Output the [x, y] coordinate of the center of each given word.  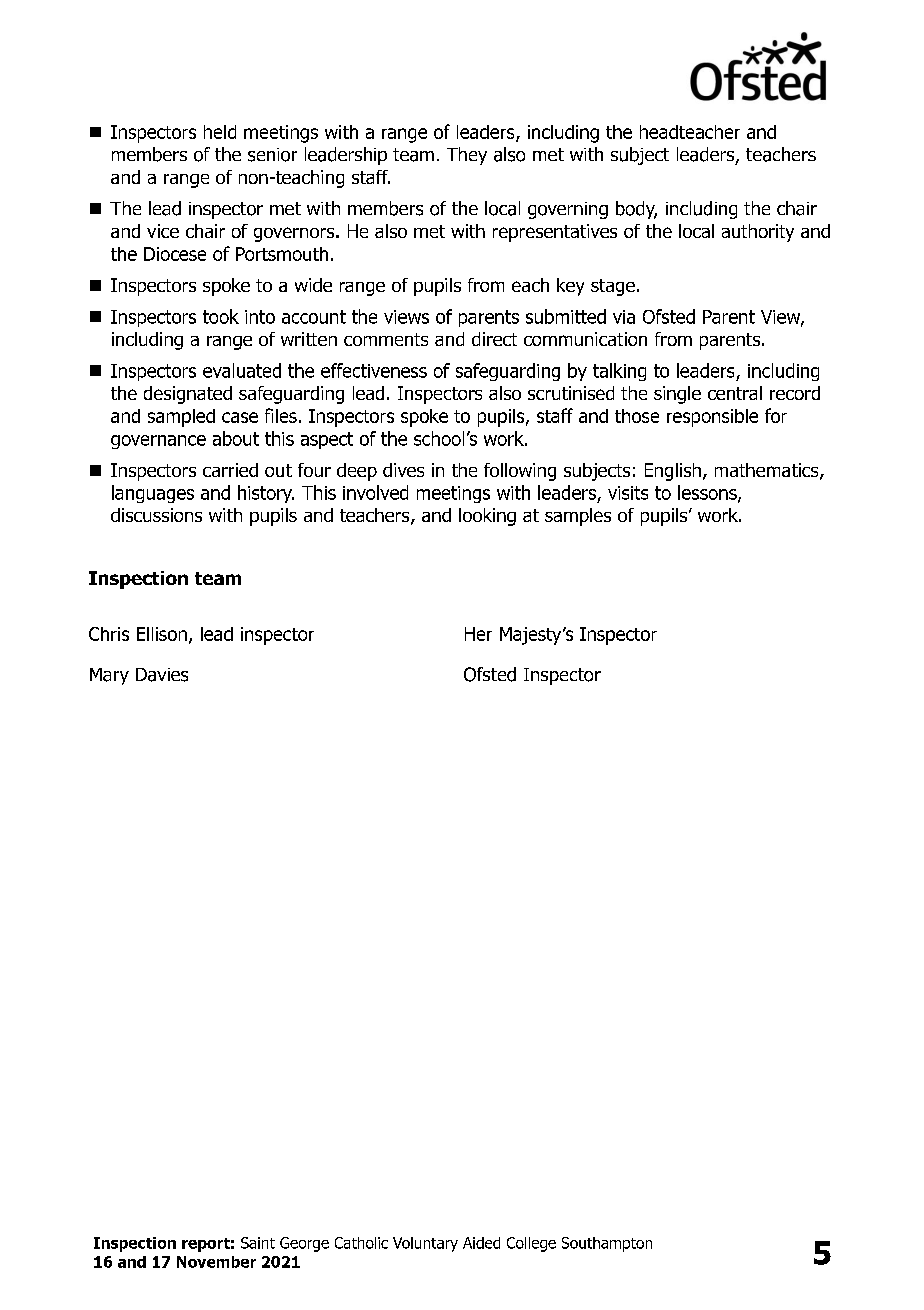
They [467, 156]
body [636, 210]
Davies [162, 675]
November [216, 1262]
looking [487, 517]
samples [578, 517]
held [220, 132]
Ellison [162, 634]
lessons [708, 493]
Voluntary [425, 1244]
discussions [156, 515]
